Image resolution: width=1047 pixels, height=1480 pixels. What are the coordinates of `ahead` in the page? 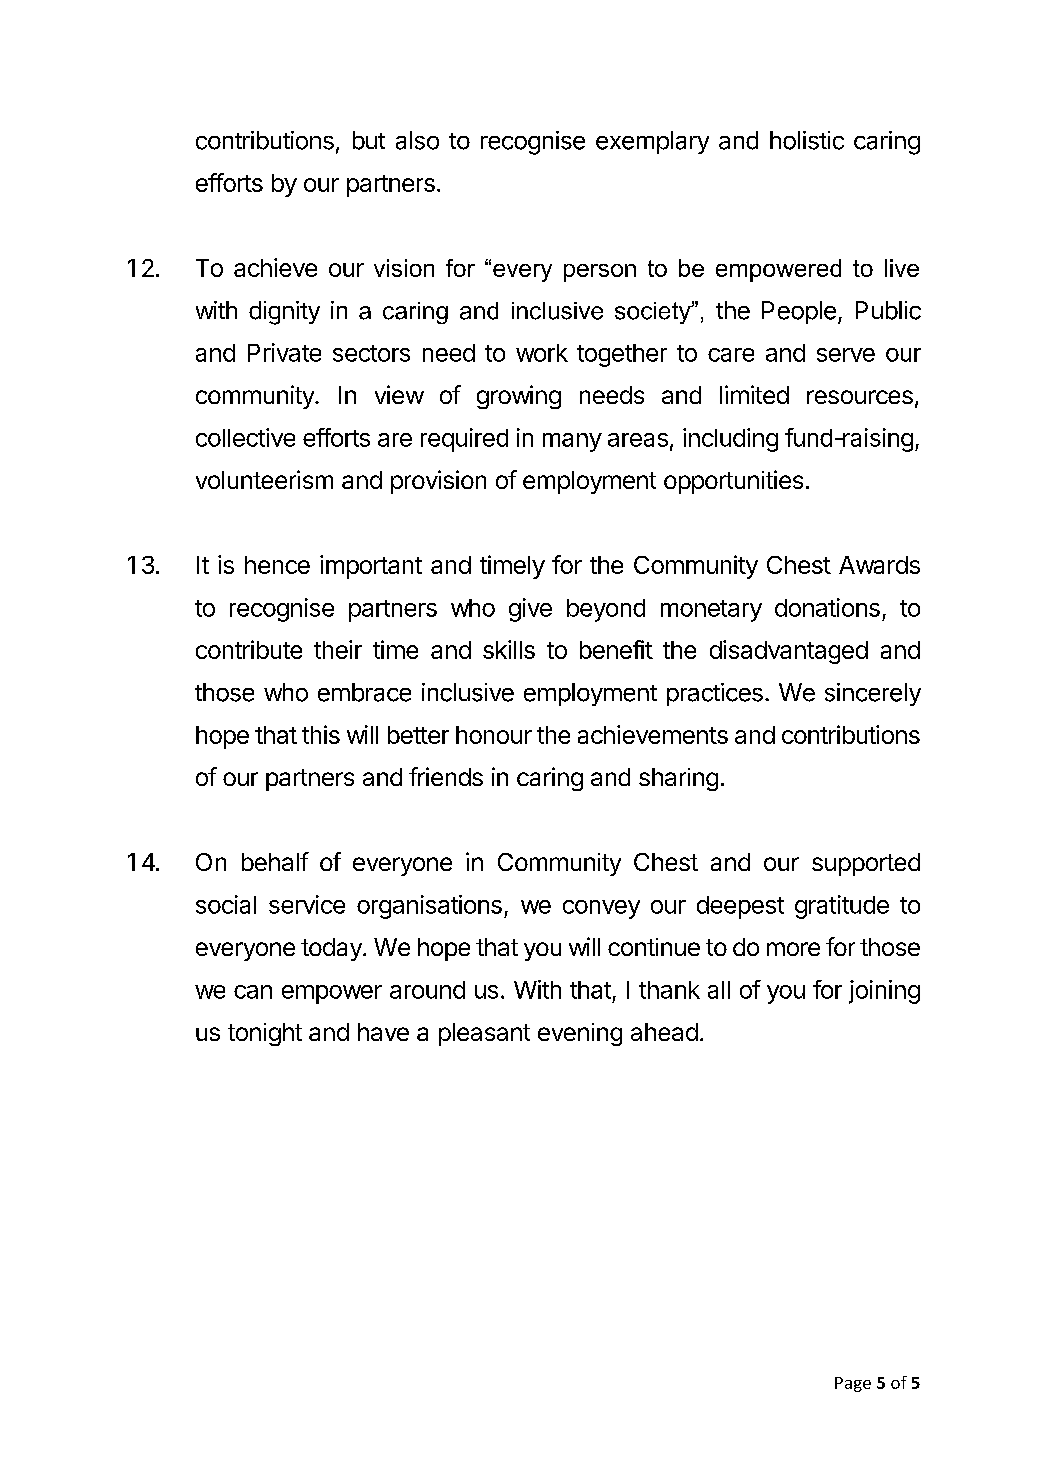 It's located at (664, 1032).
